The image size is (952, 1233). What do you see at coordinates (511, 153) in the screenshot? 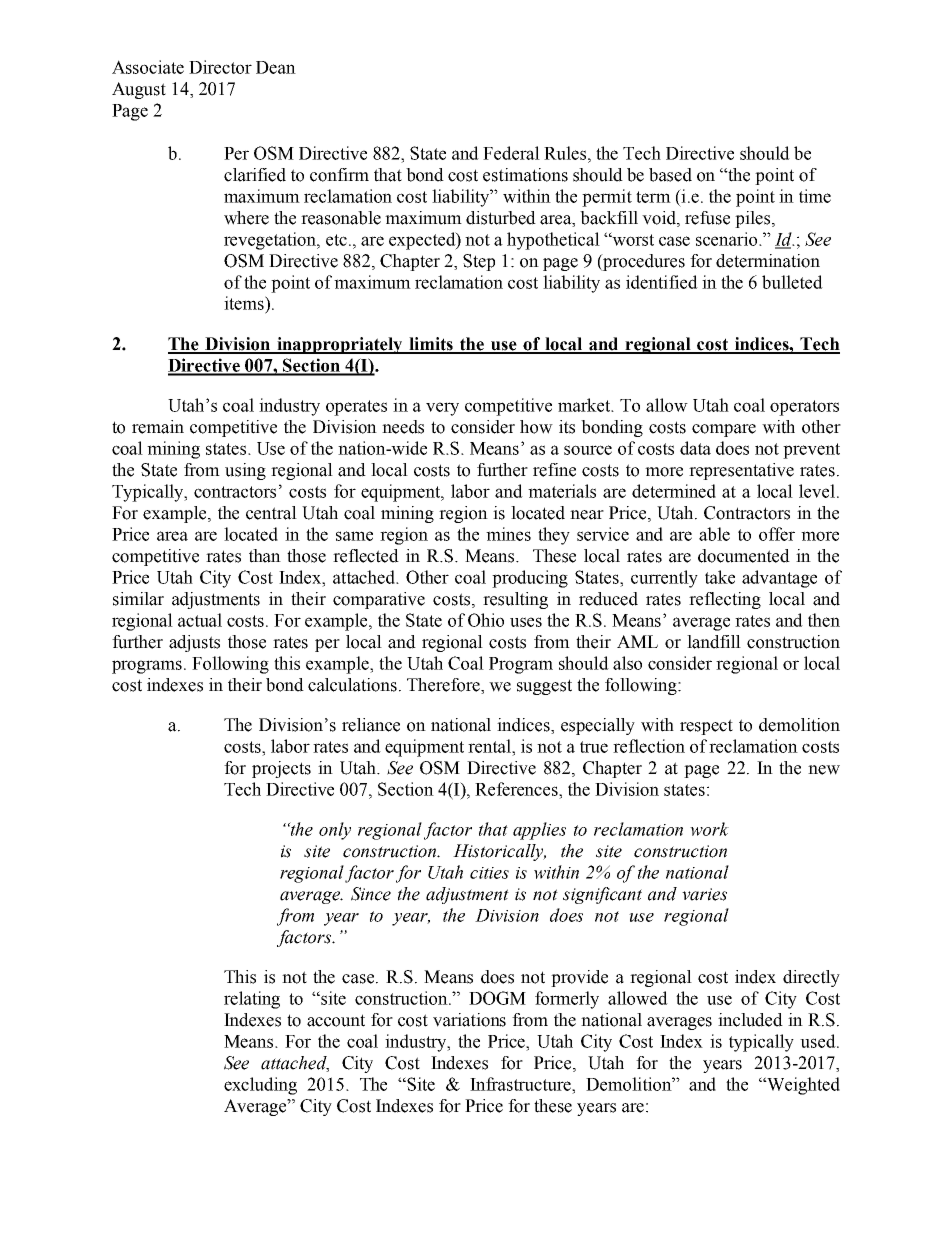
I see `Federal` at bounding box center [511, 153].
